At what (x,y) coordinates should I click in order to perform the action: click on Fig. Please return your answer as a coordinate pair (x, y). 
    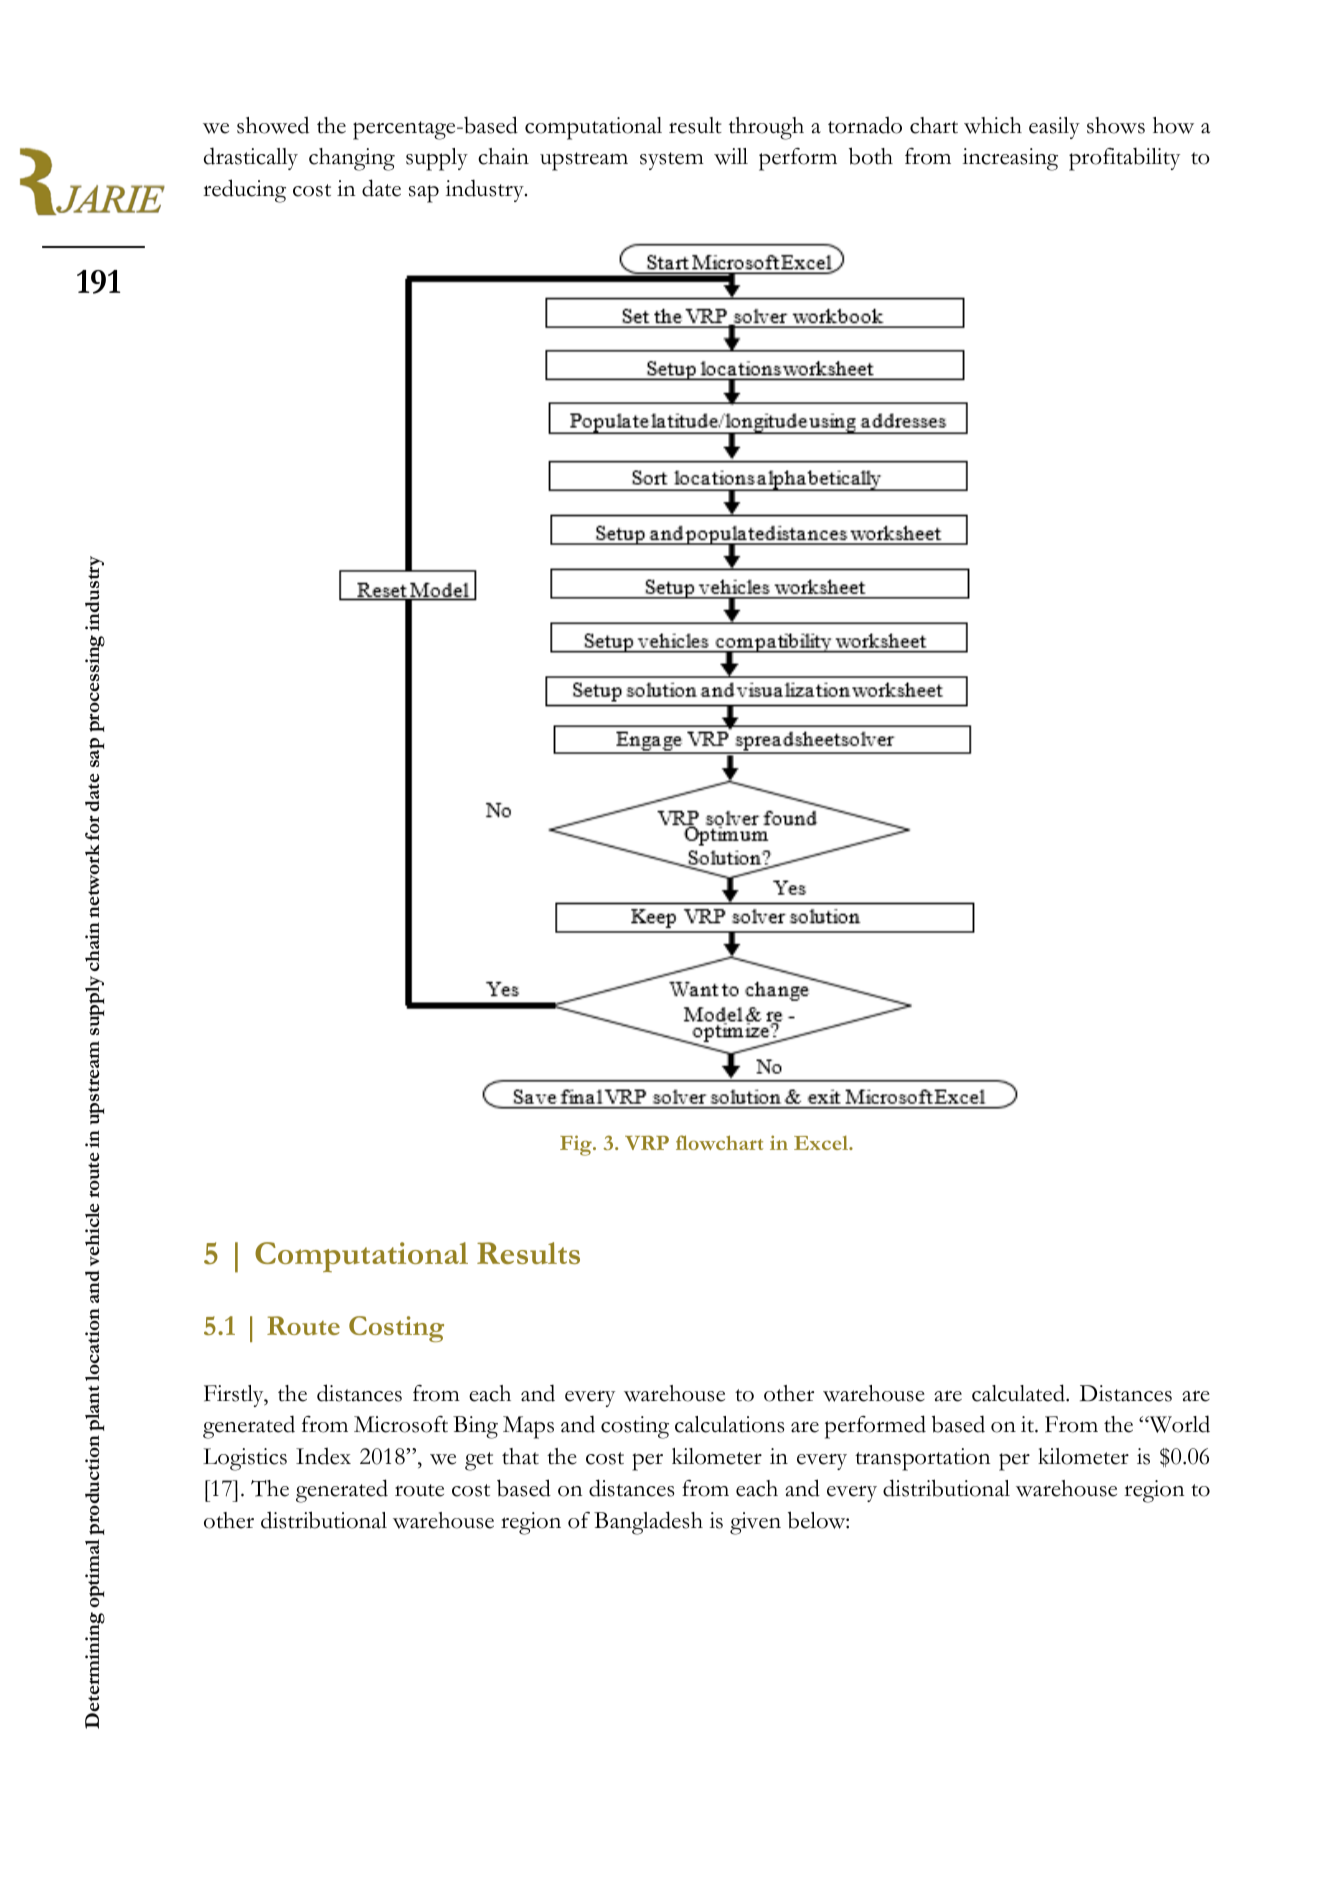
    Looking at the image, I should click on (577, 1145).
